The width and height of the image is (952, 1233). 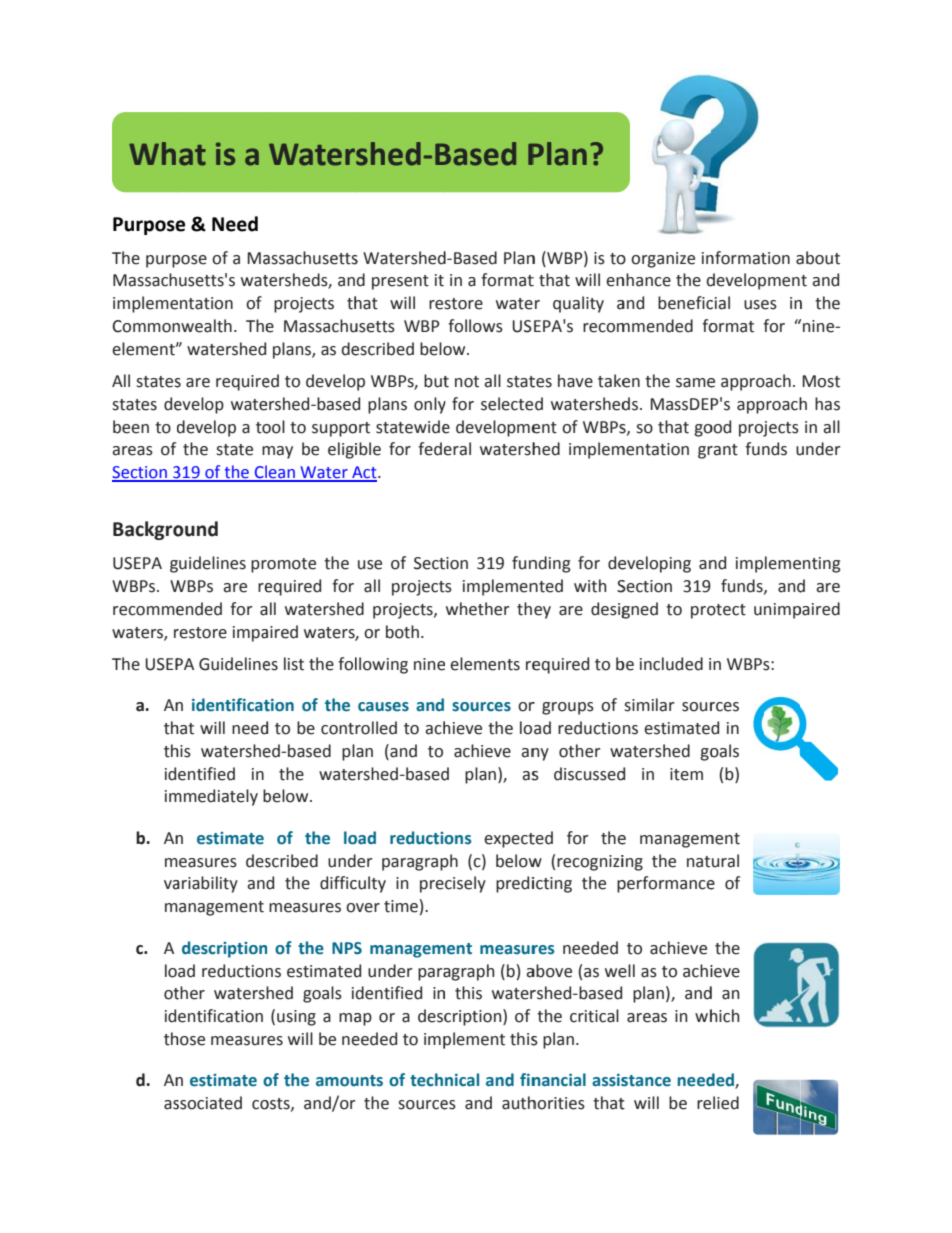 I want to click on only, so click(x=430, y=405).
